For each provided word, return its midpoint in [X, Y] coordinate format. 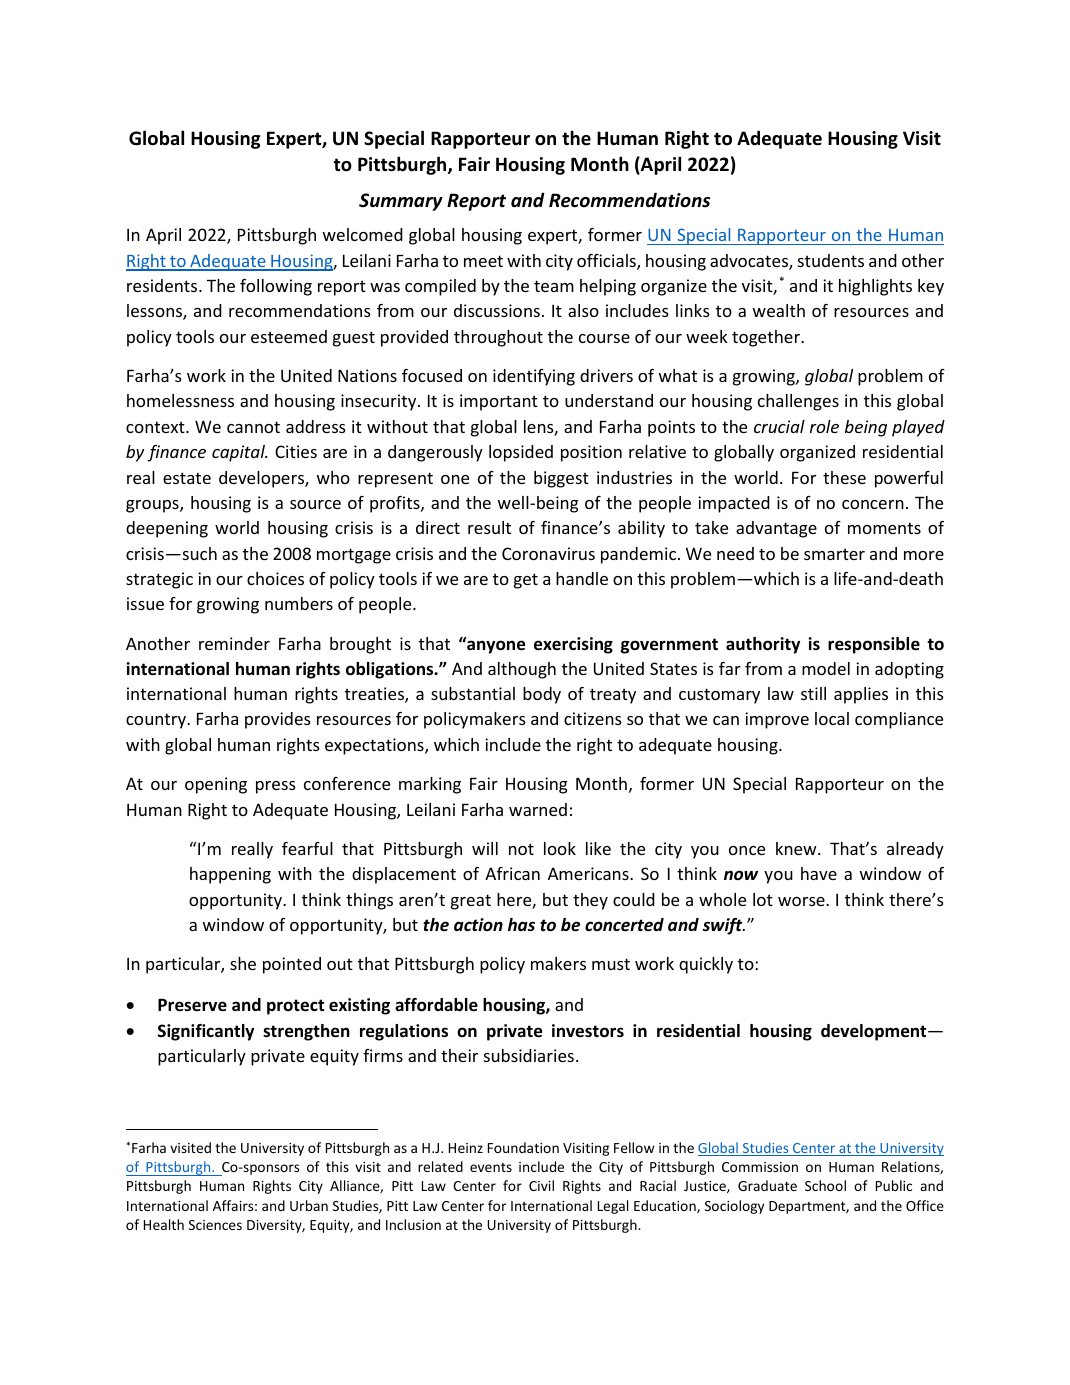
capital [240, 453]
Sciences [215, 1225]
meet [483, 261]
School [825, 1185]
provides [278, 720]
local [832, 718]
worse [802, 901]
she [243, 963]
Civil [541, 1185]
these [844, 477]
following [276, 287]
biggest [561, 479]
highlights [875, 287]
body [542, 695]
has [521, 924]
